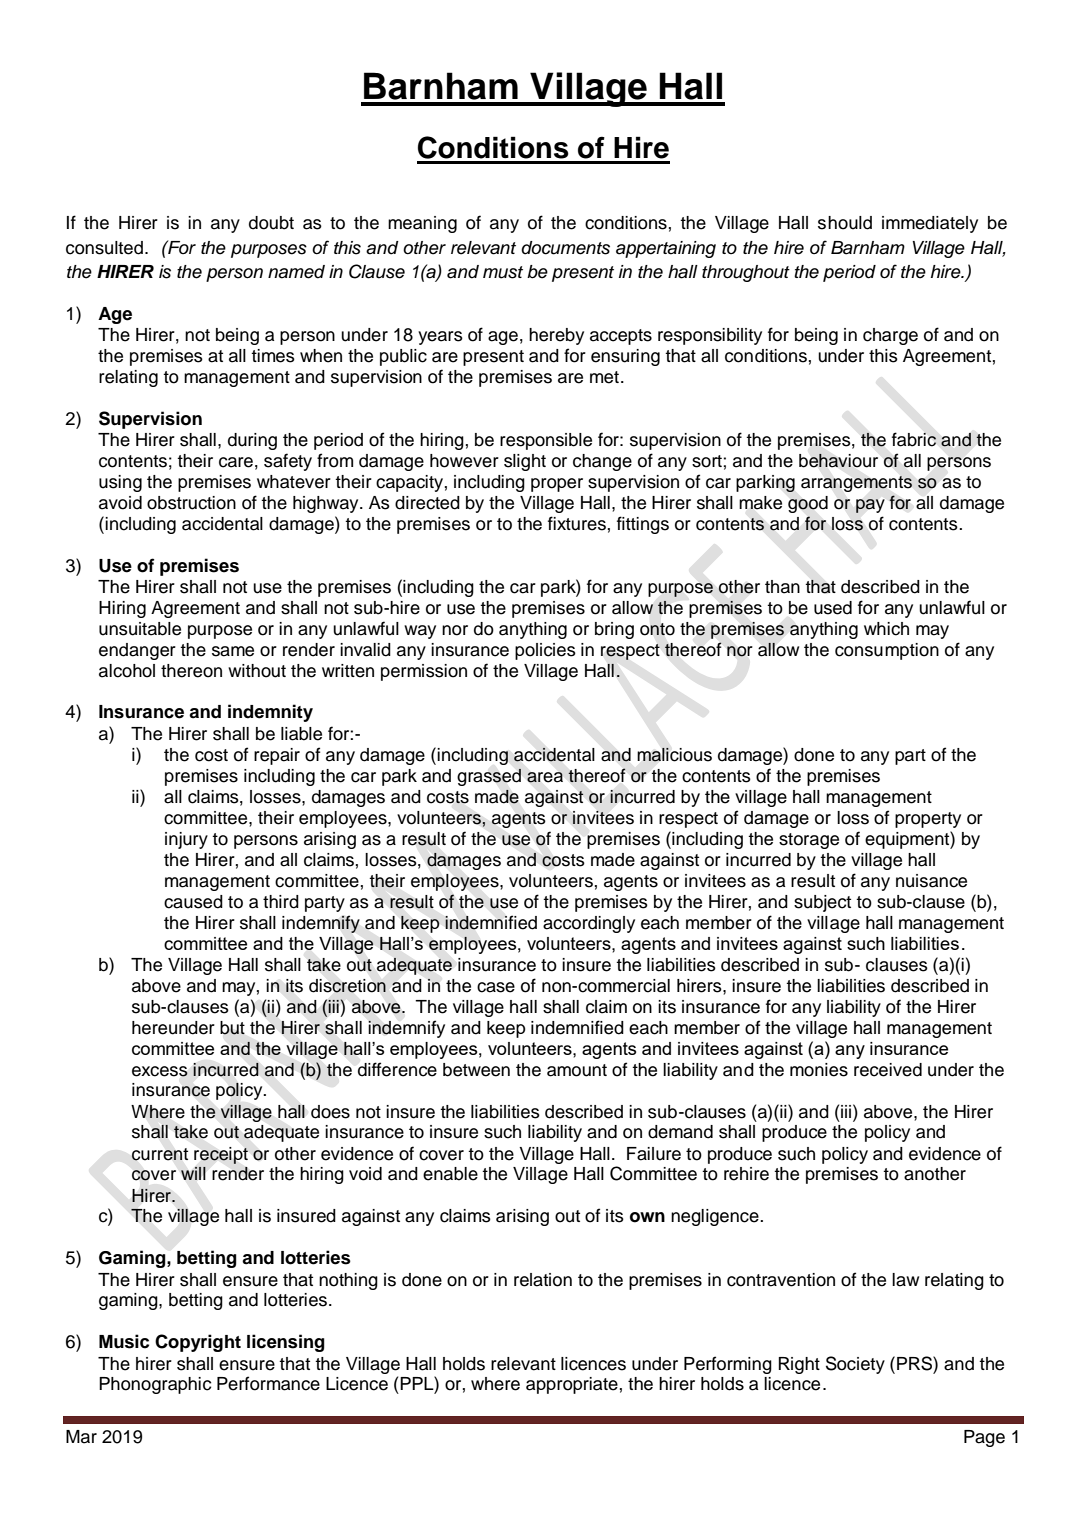 The height and width of the document is (1536, 1086). I want to click on storage, so click(809, 841).
